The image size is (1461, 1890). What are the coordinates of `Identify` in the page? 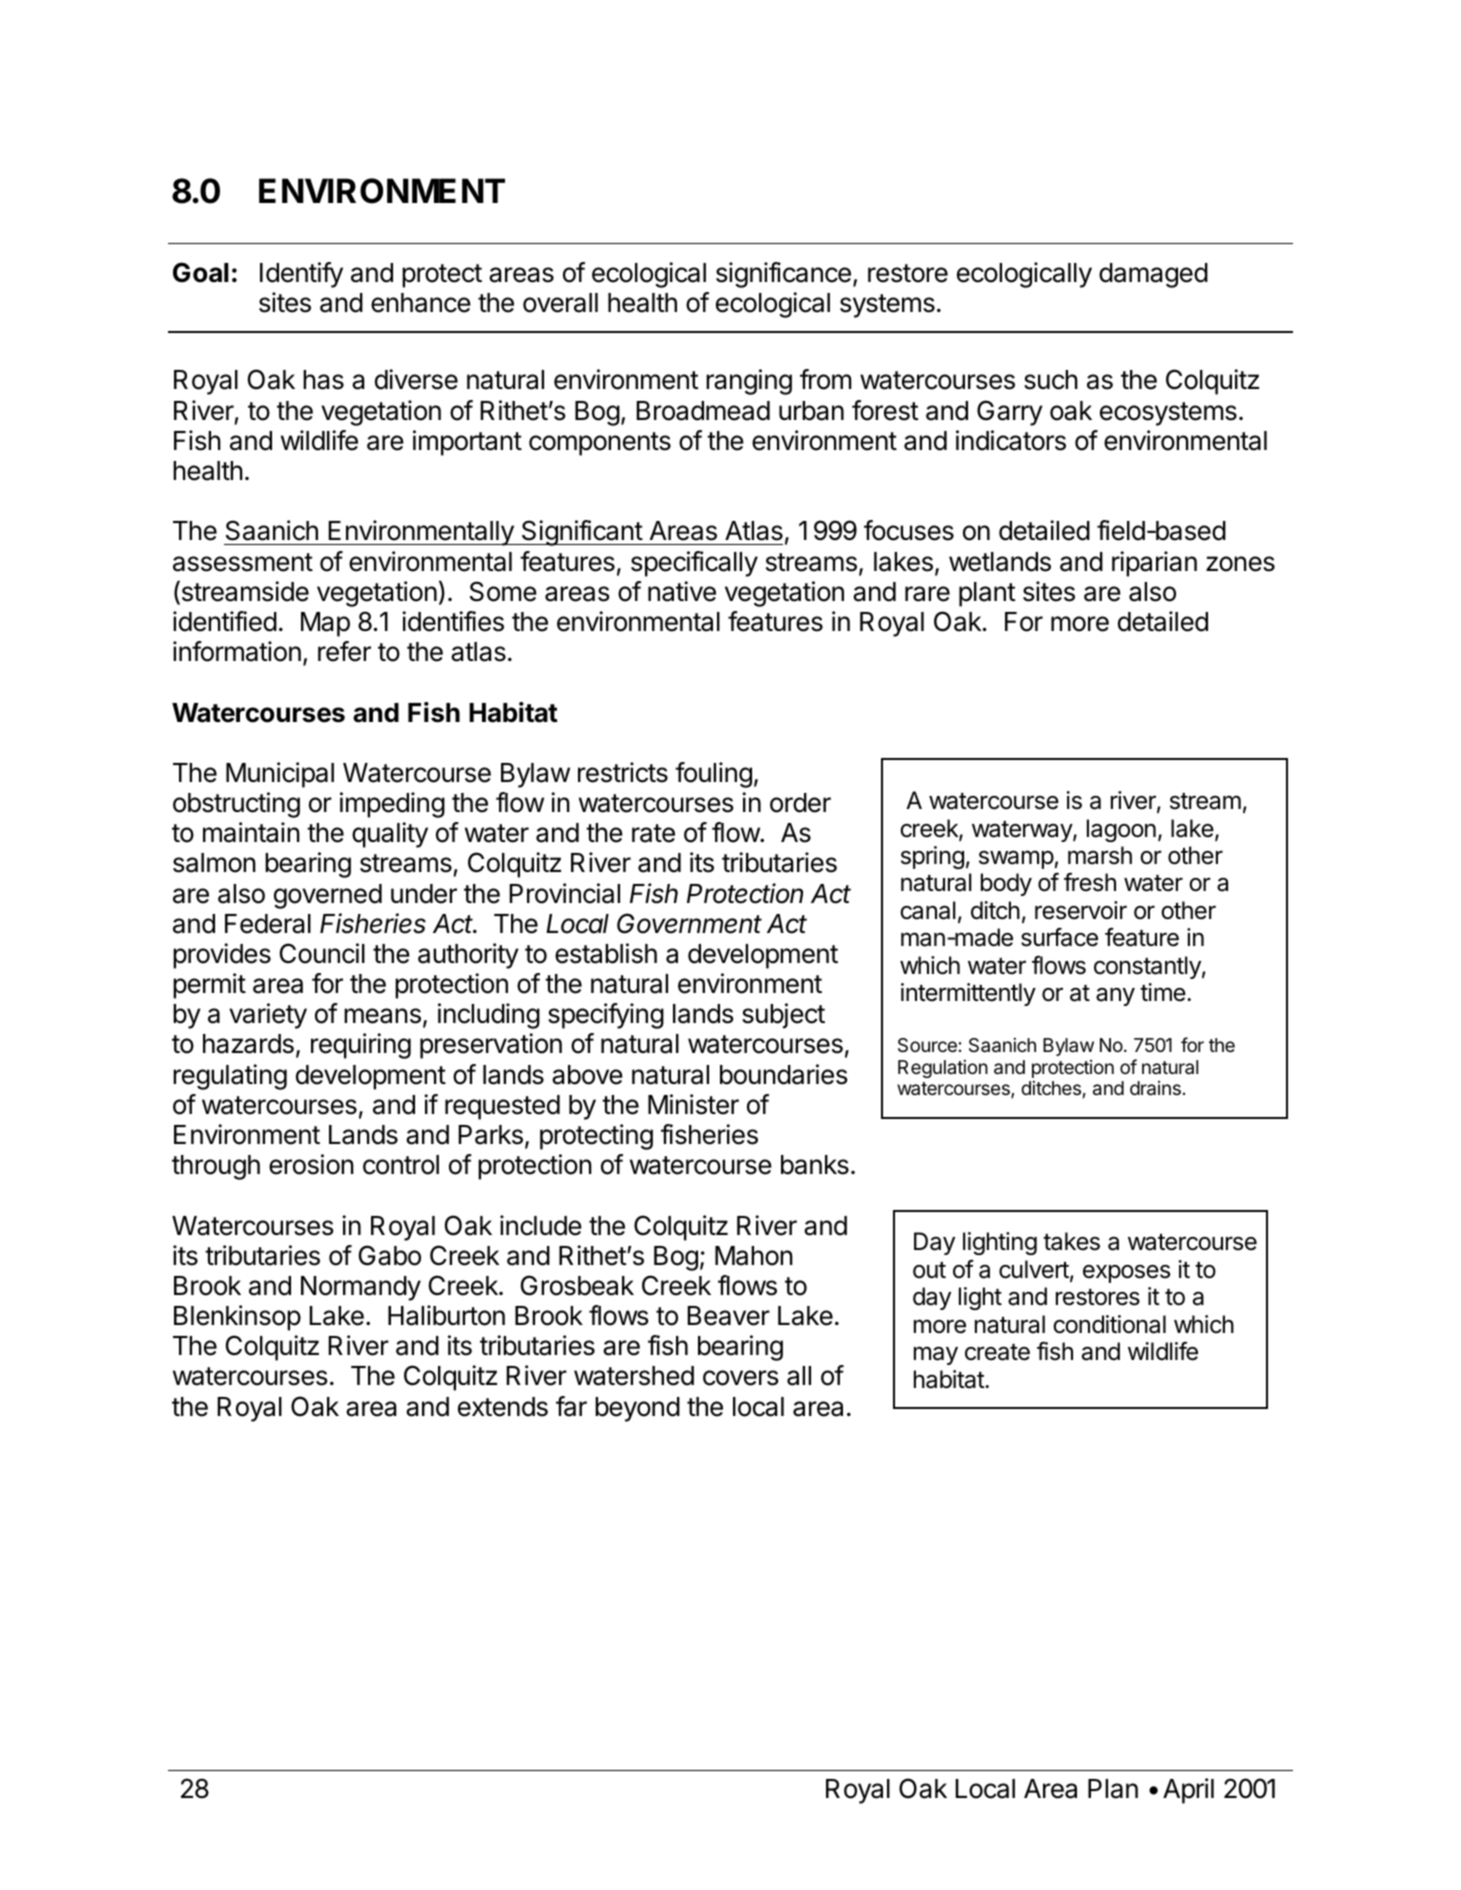 It's located at (301, 275).
